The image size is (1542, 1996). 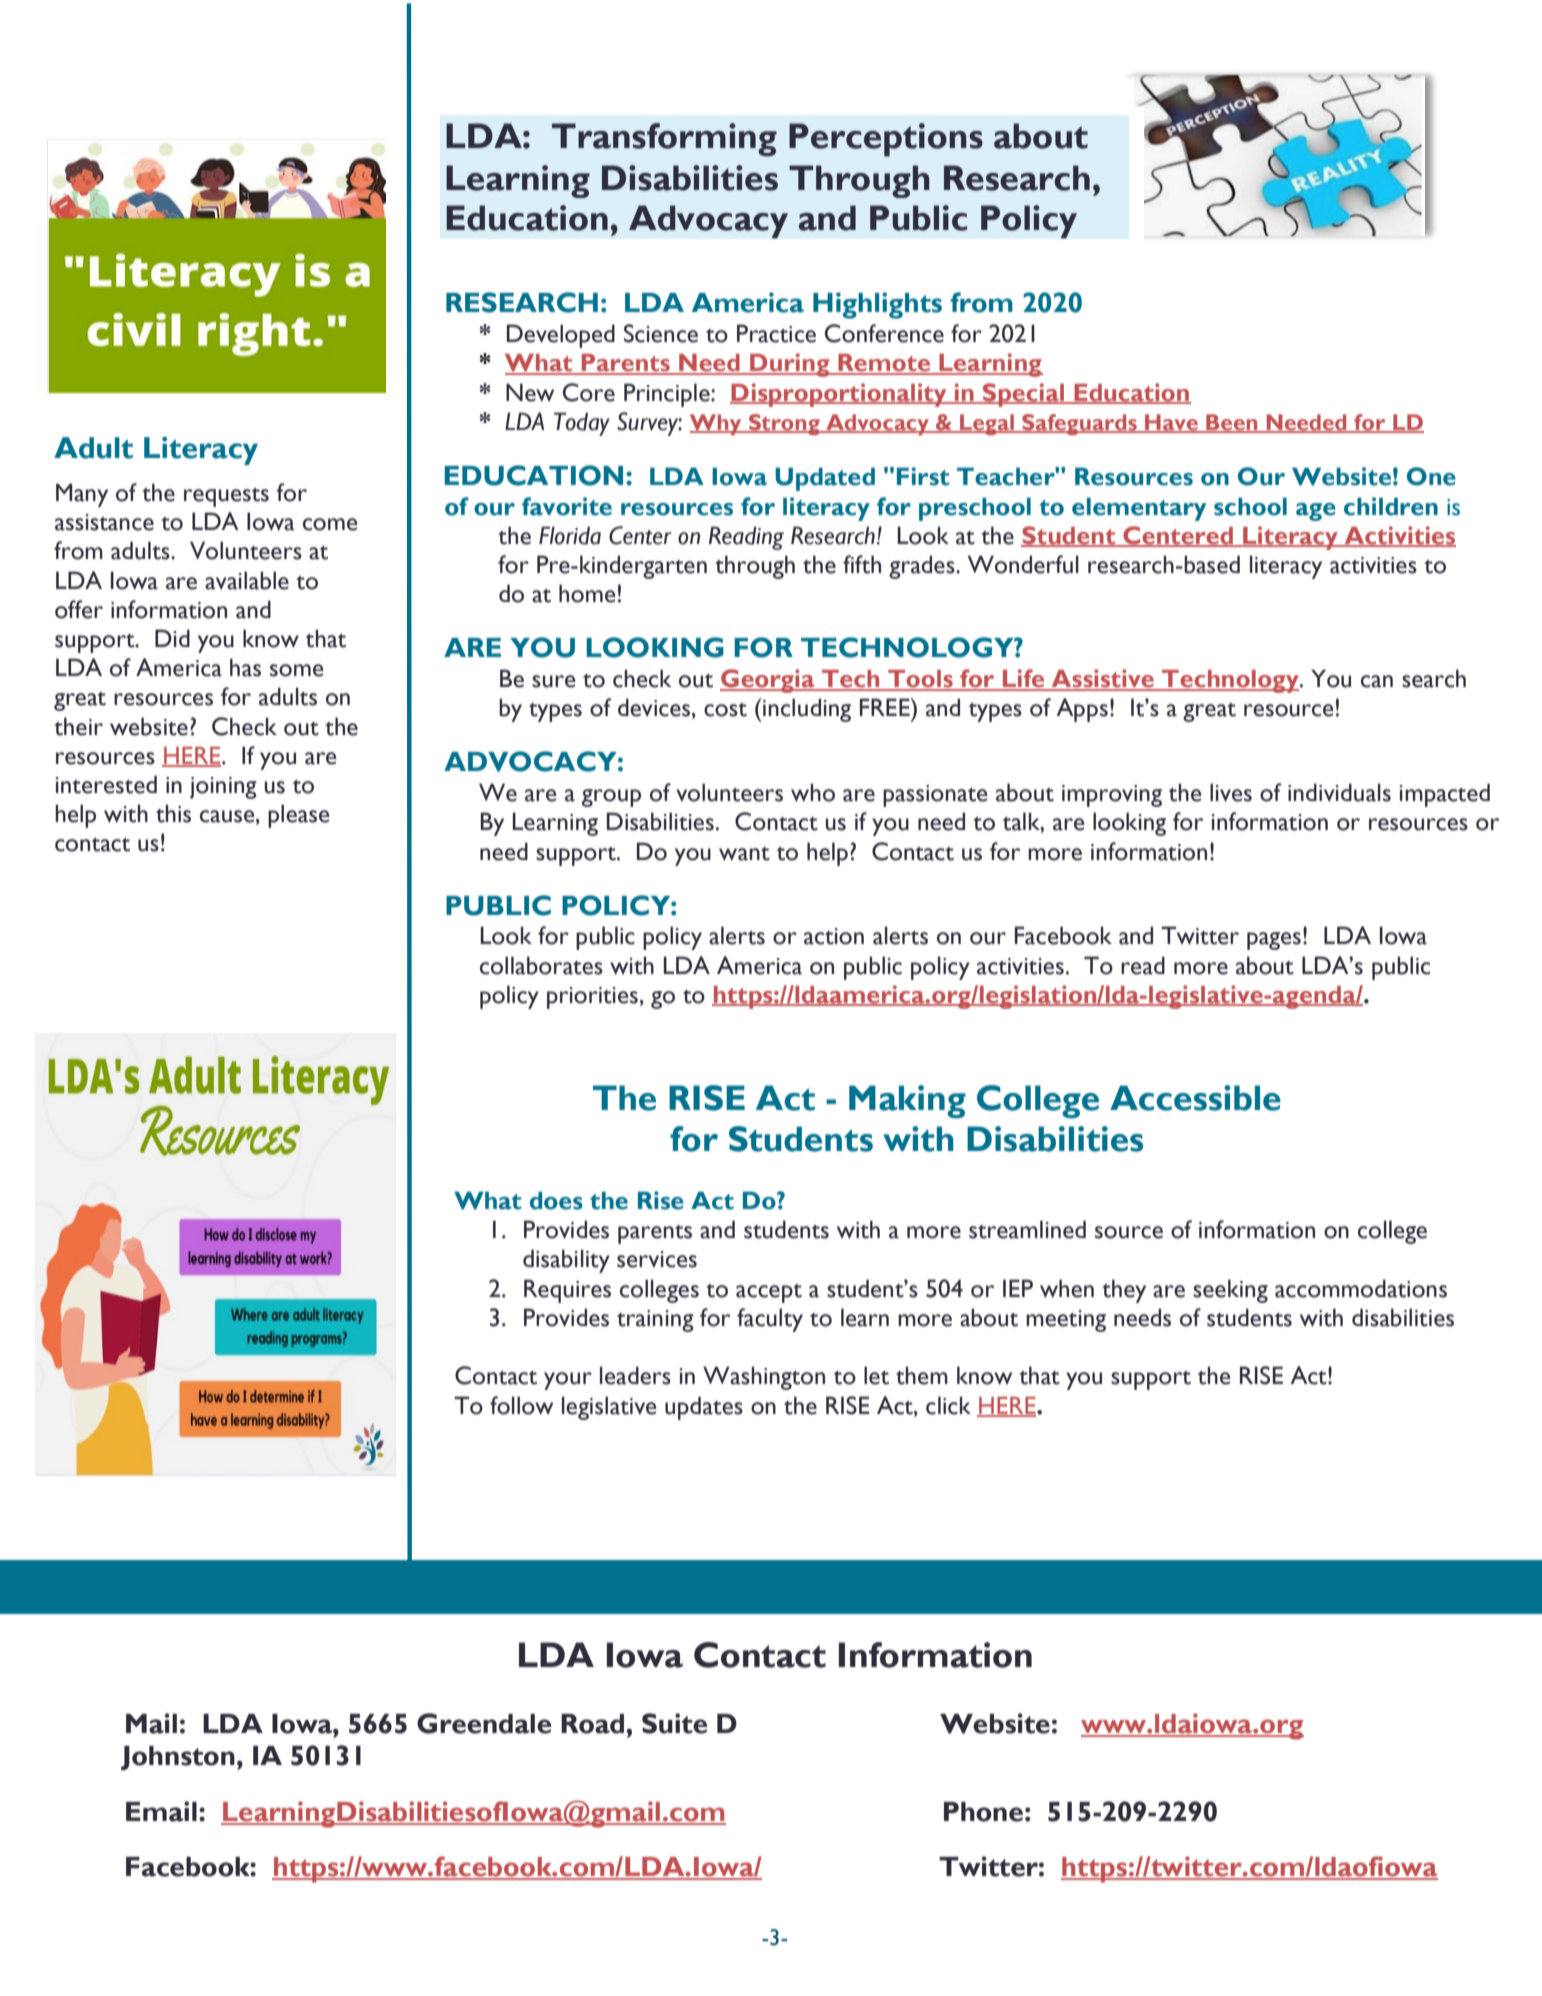 What do you see at coordinates (226, 497) in the screenshot?
I see `requests` at bounding box center [226, 497].
